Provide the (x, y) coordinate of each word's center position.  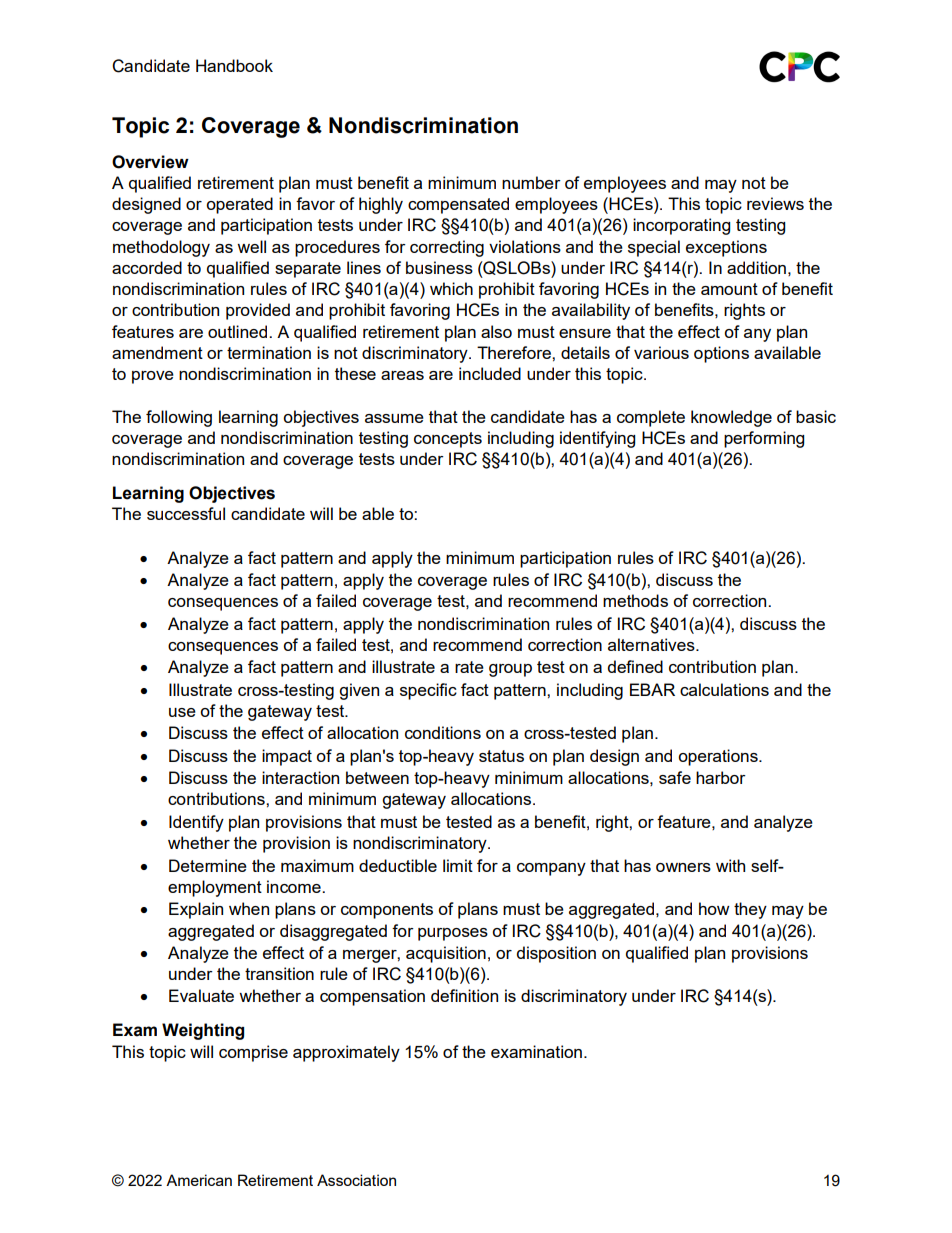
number (531, 182)
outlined (237, 331)
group (510, 670)
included (490, 373)
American (199, 1180)
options (721, 354)
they (750, 910)
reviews (775, 203)
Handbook (234, 65)
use (182, 712)
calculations (724, 689)
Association (356, 1180)
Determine (208, 865)
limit (458, 865)
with (730, 865)
